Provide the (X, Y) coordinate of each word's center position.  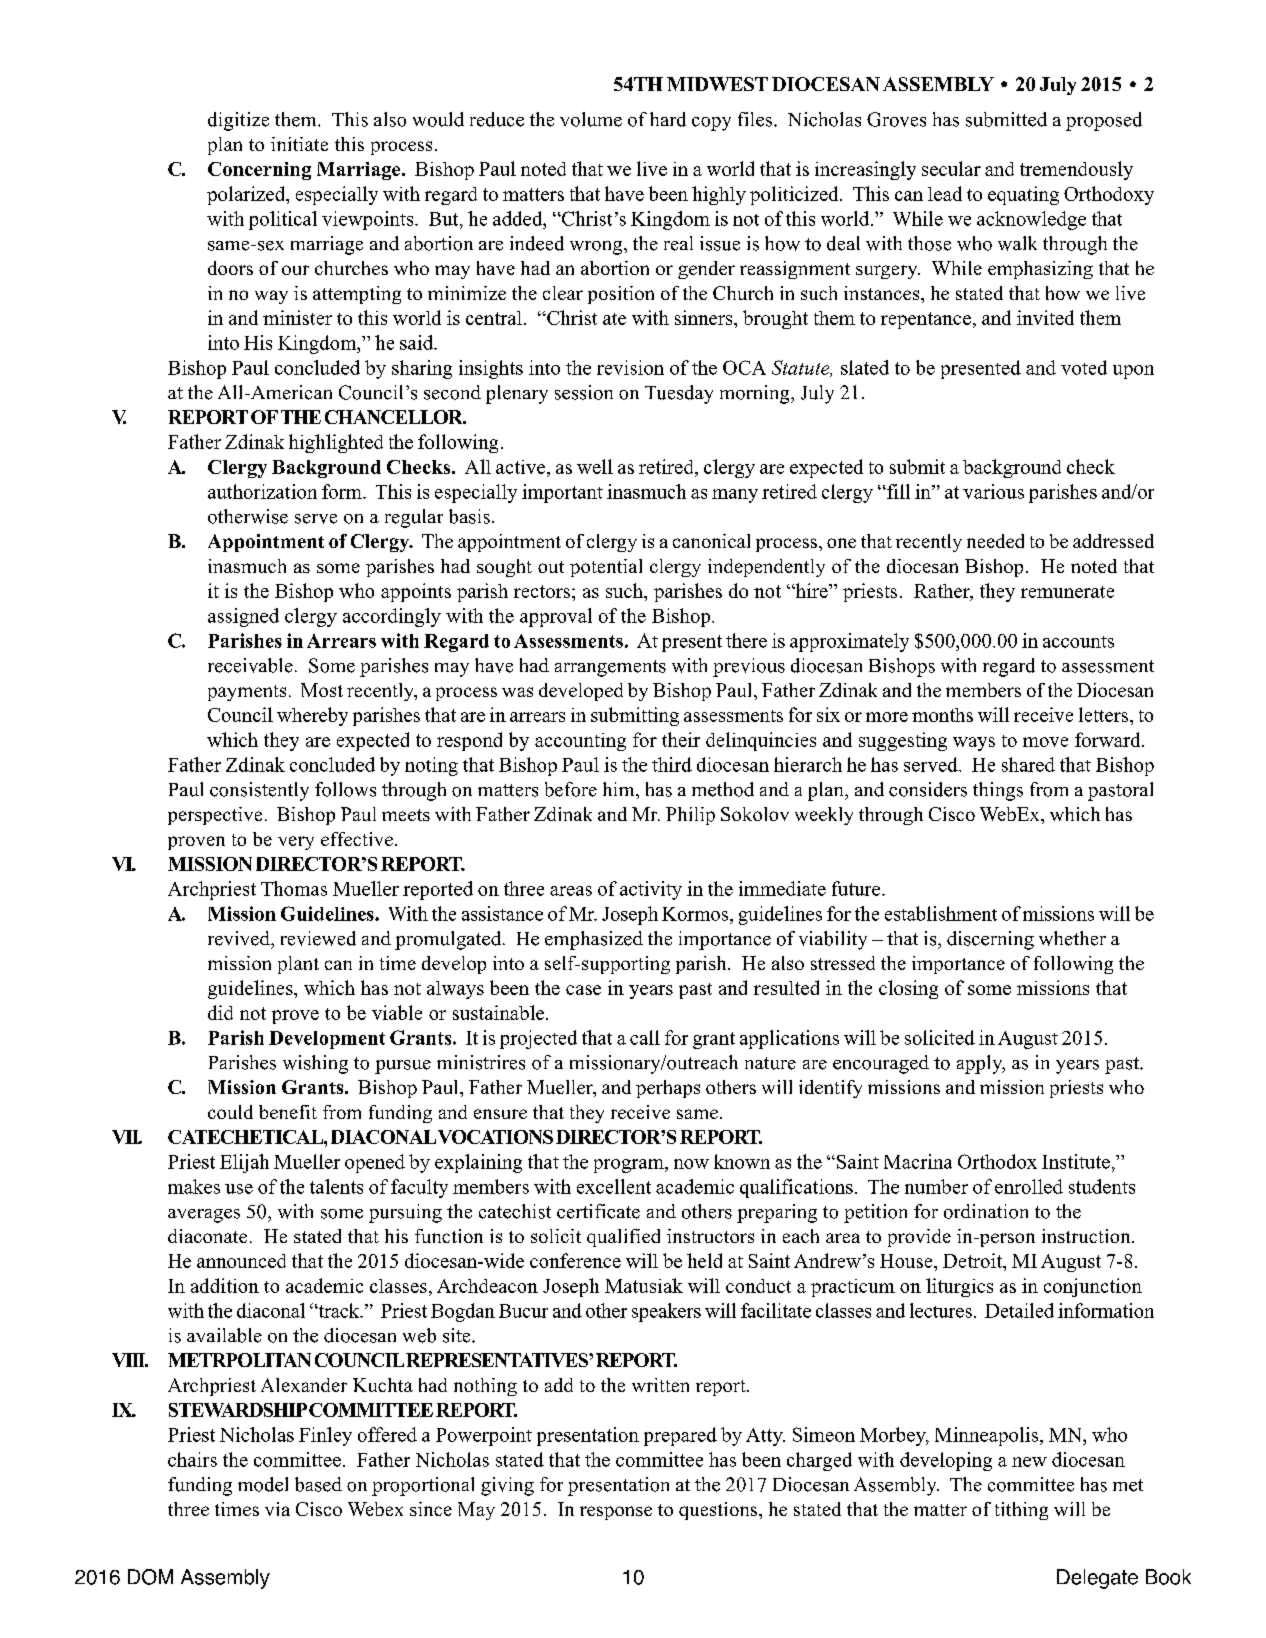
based (318, 1484)
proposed (1104, 121)
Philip (690, 816)
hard (668, 119)
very (296, 843)
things (998, 791)
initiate (299, 144)
